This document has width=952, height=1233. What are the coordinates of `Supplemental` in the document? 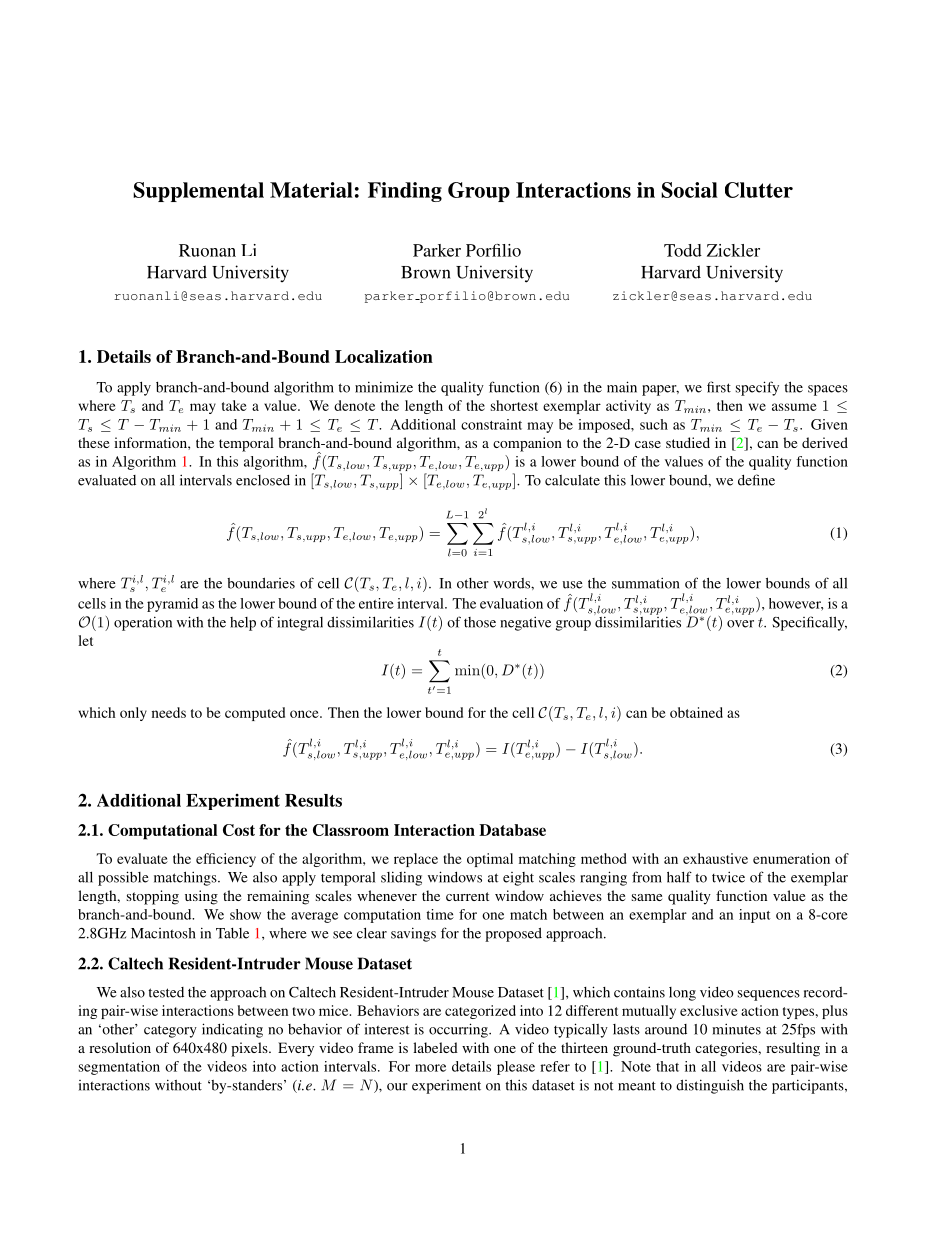 It's located at (198, 192).
